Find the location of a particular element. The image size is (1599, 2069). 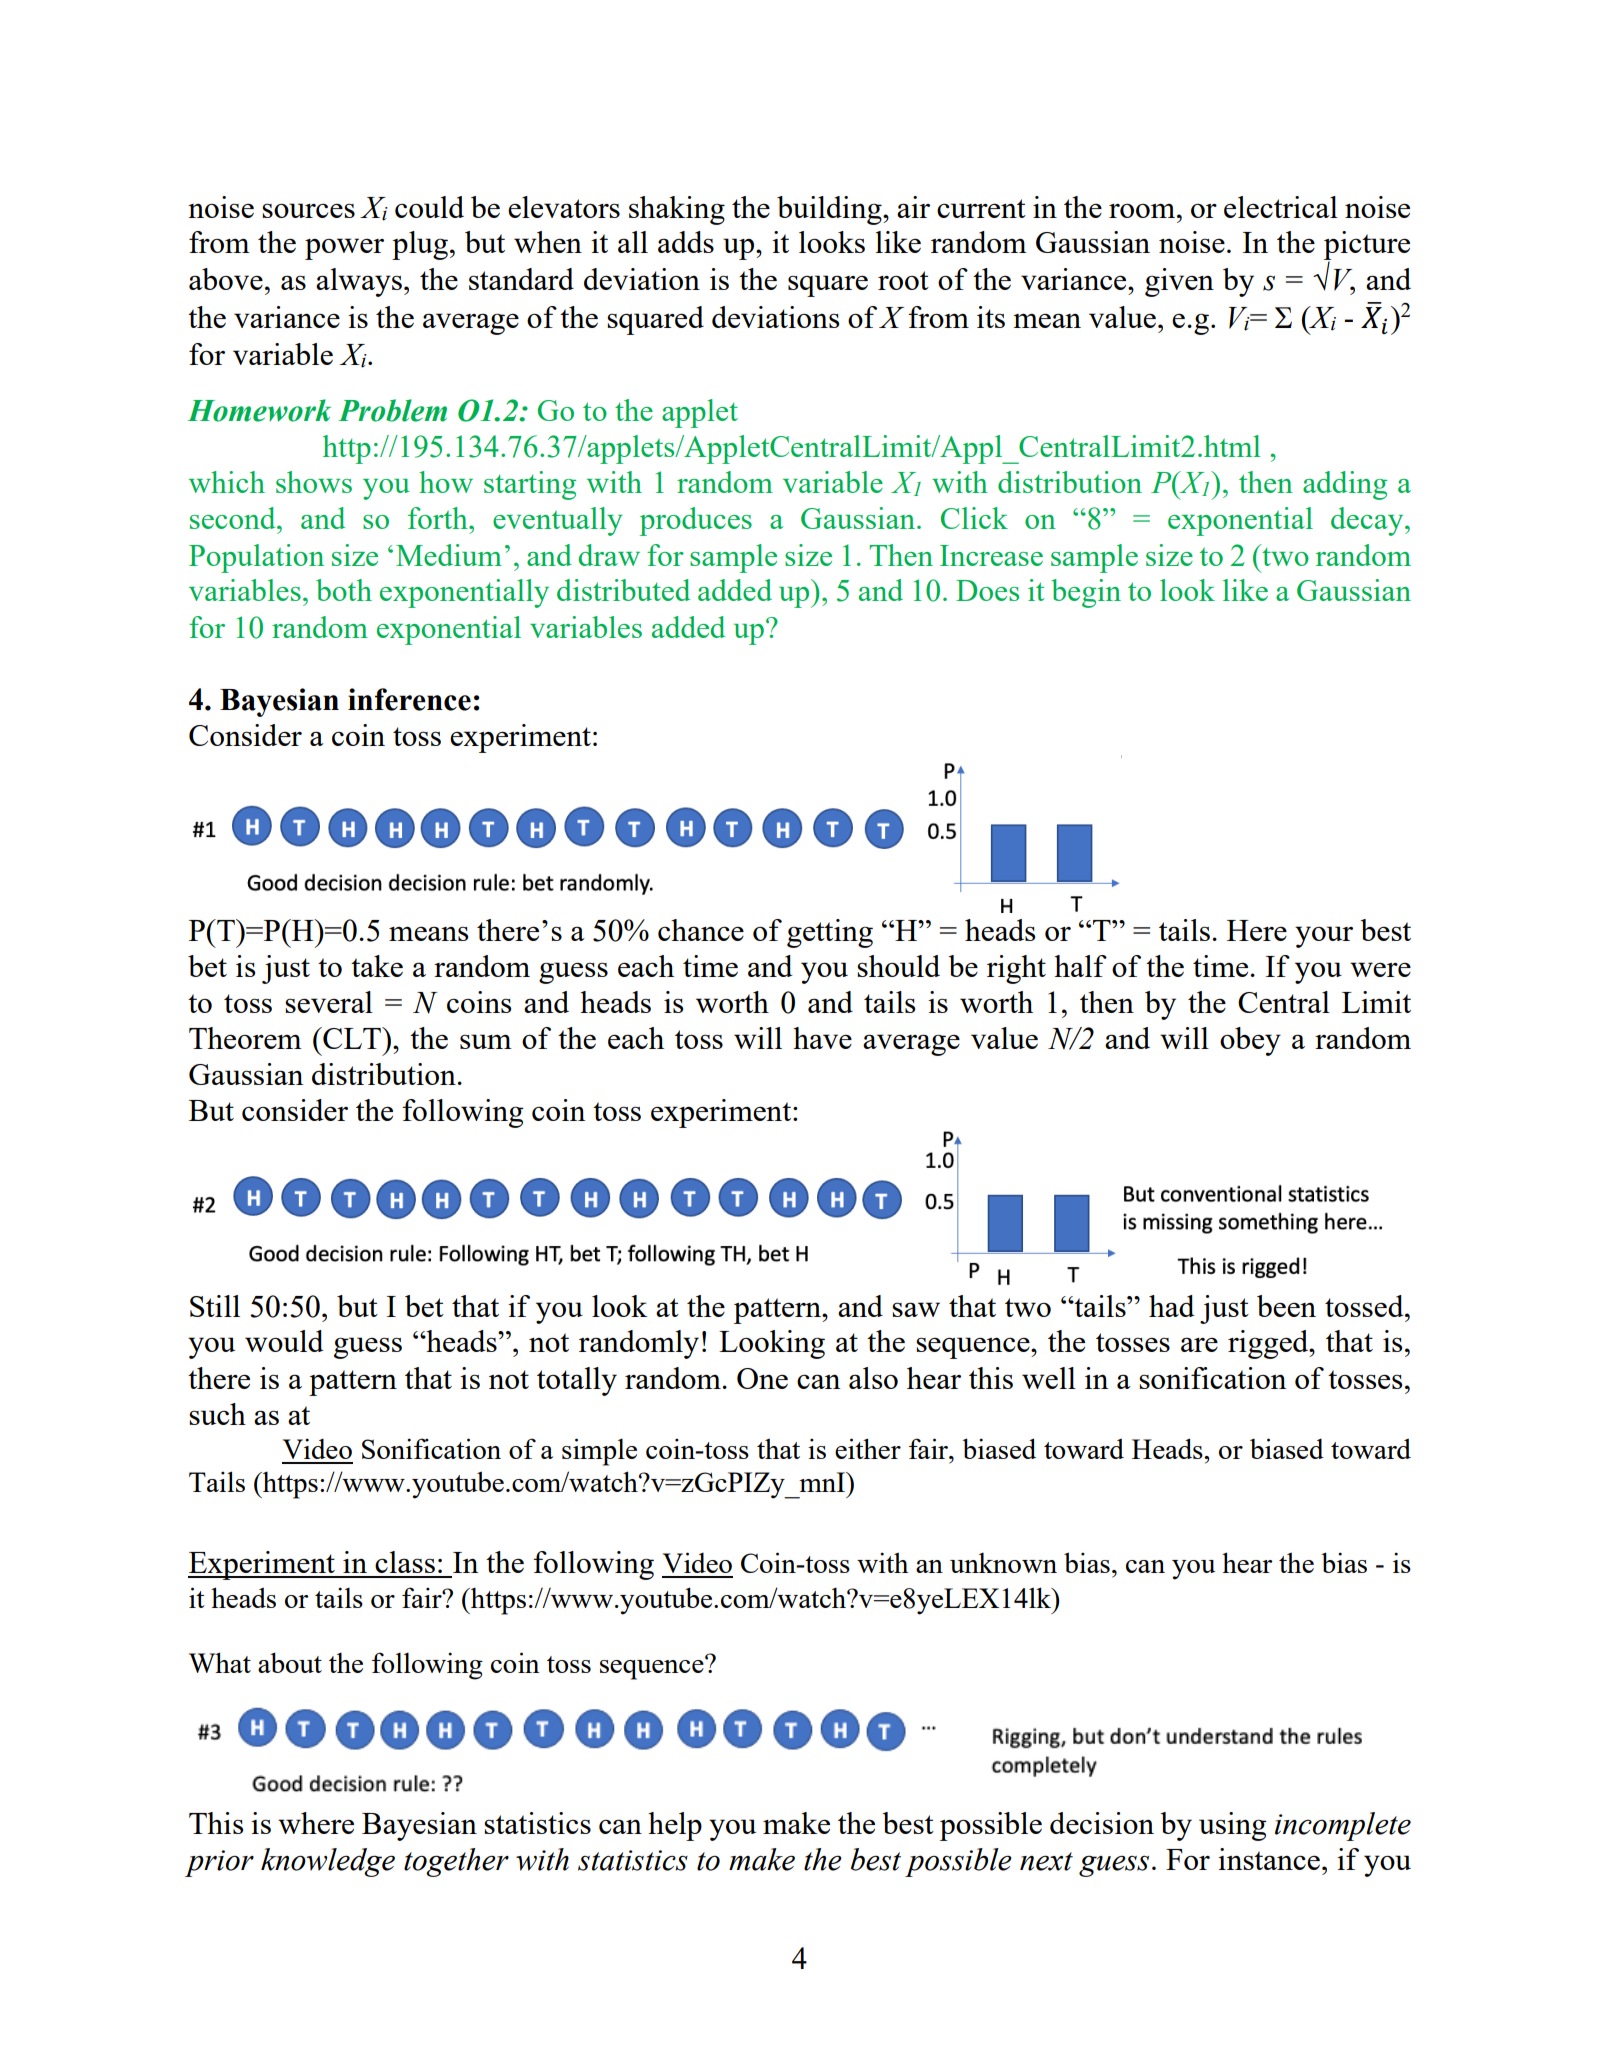

inference is located at coordinates (409, 699).
